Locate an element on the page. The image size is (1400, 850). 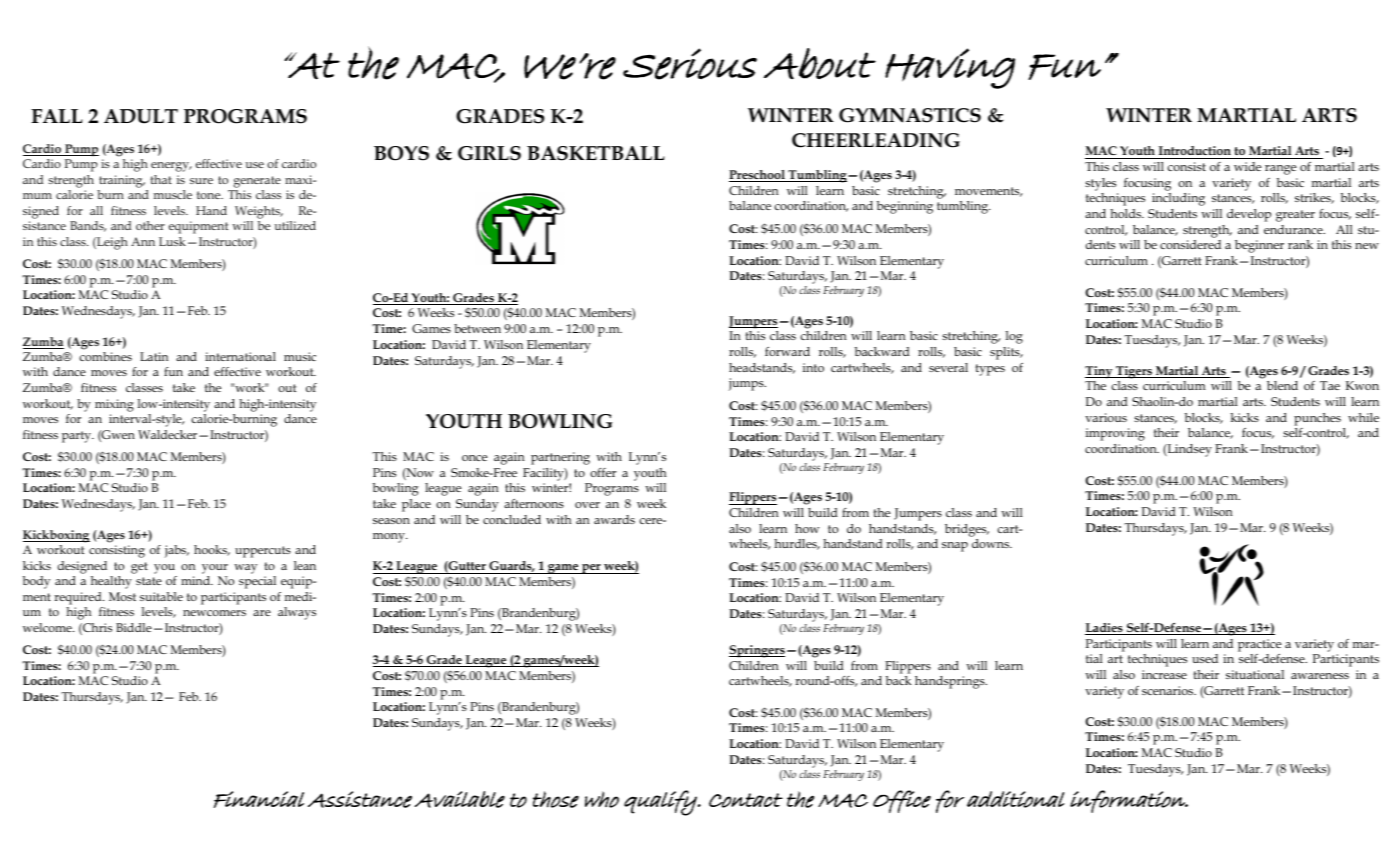
beginning is located at coordinates (905, 207).
